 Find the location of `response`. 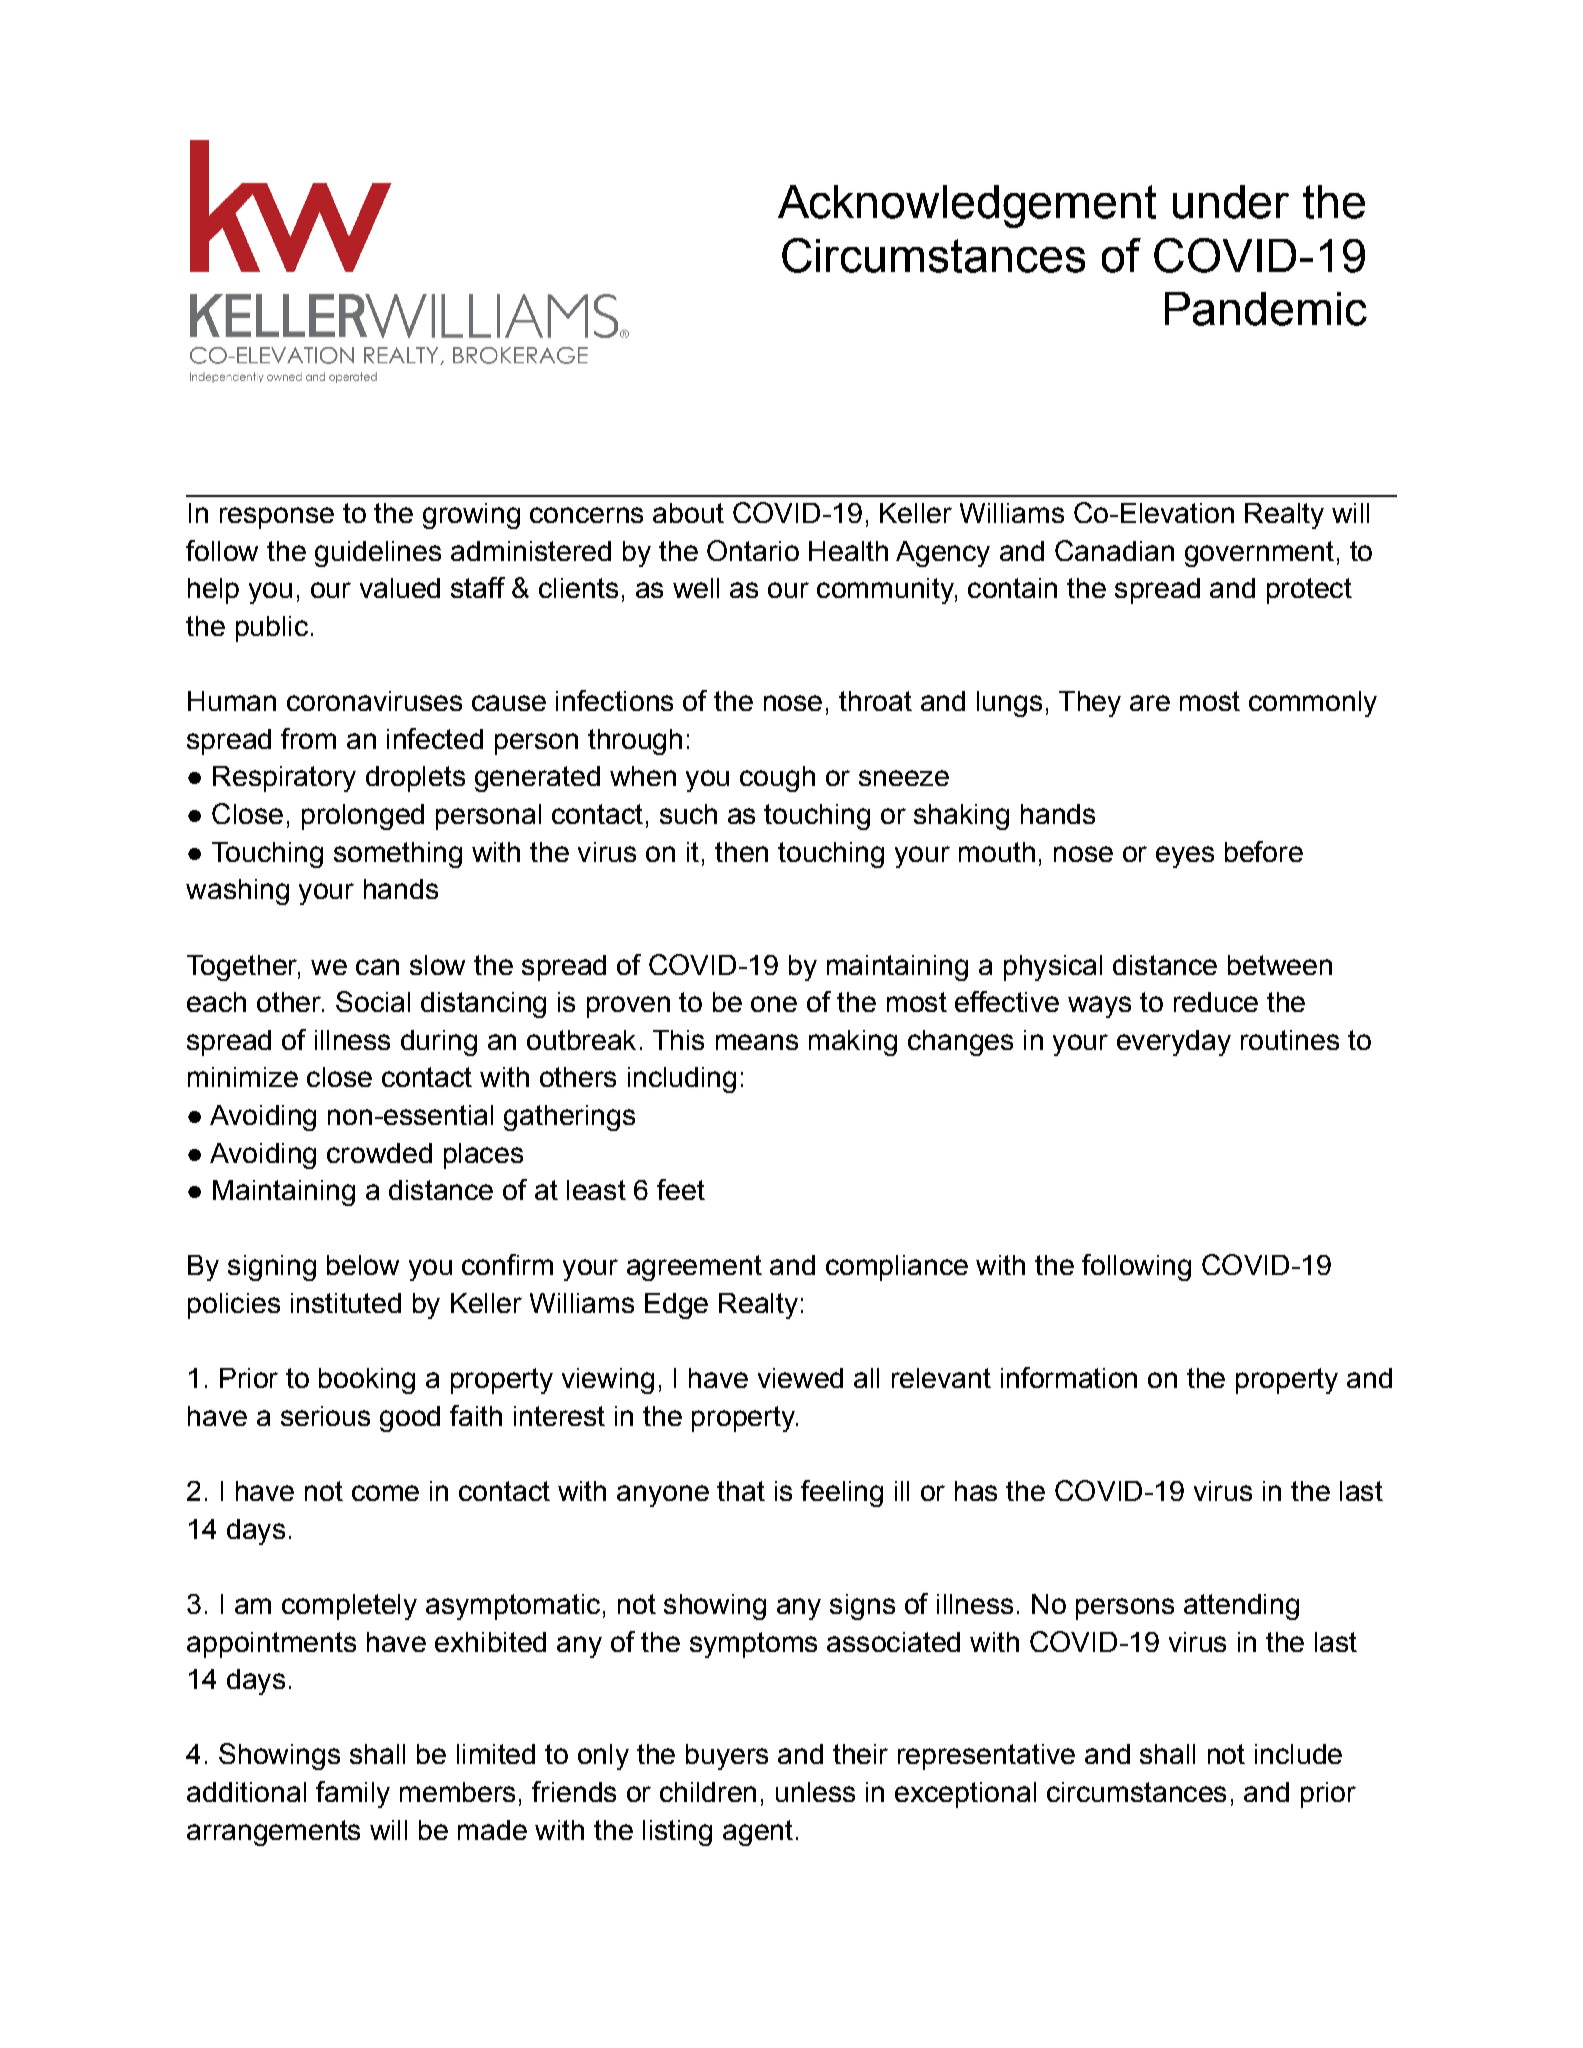

response is located at coordinates (277, 518).
